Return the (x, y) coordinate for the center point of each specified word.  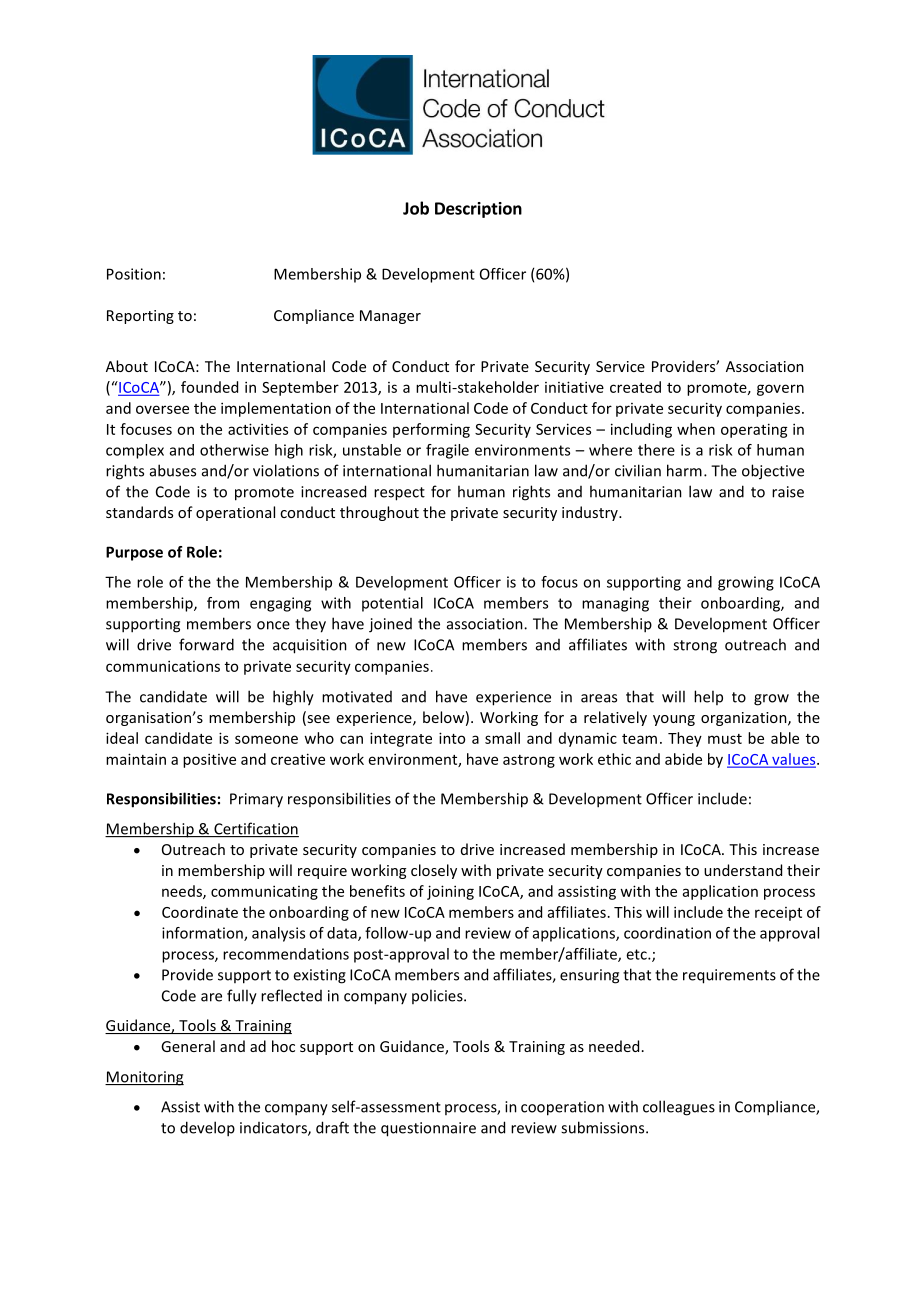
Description (478, 210)
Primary (256, 800)
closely (434, 871)
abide (683, 759)
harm (684, 470)
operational (235, 513)
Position (134, 274)
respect (399, 494)
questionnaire (428, 1129)
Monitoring (144, 1078)
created (635, 387)
